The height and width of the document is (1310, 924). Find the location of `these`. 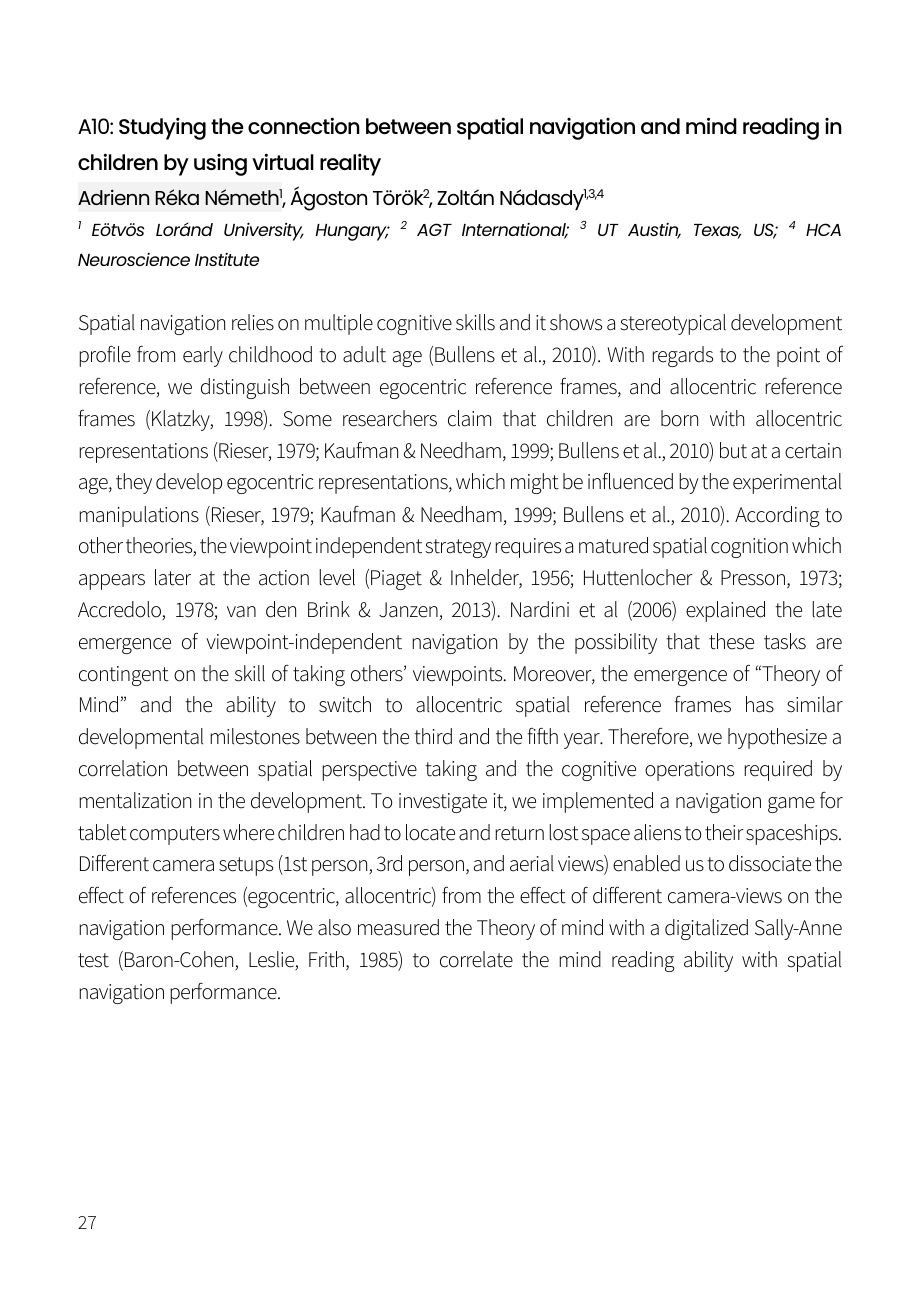

these is located at coordinates (731, 641).
